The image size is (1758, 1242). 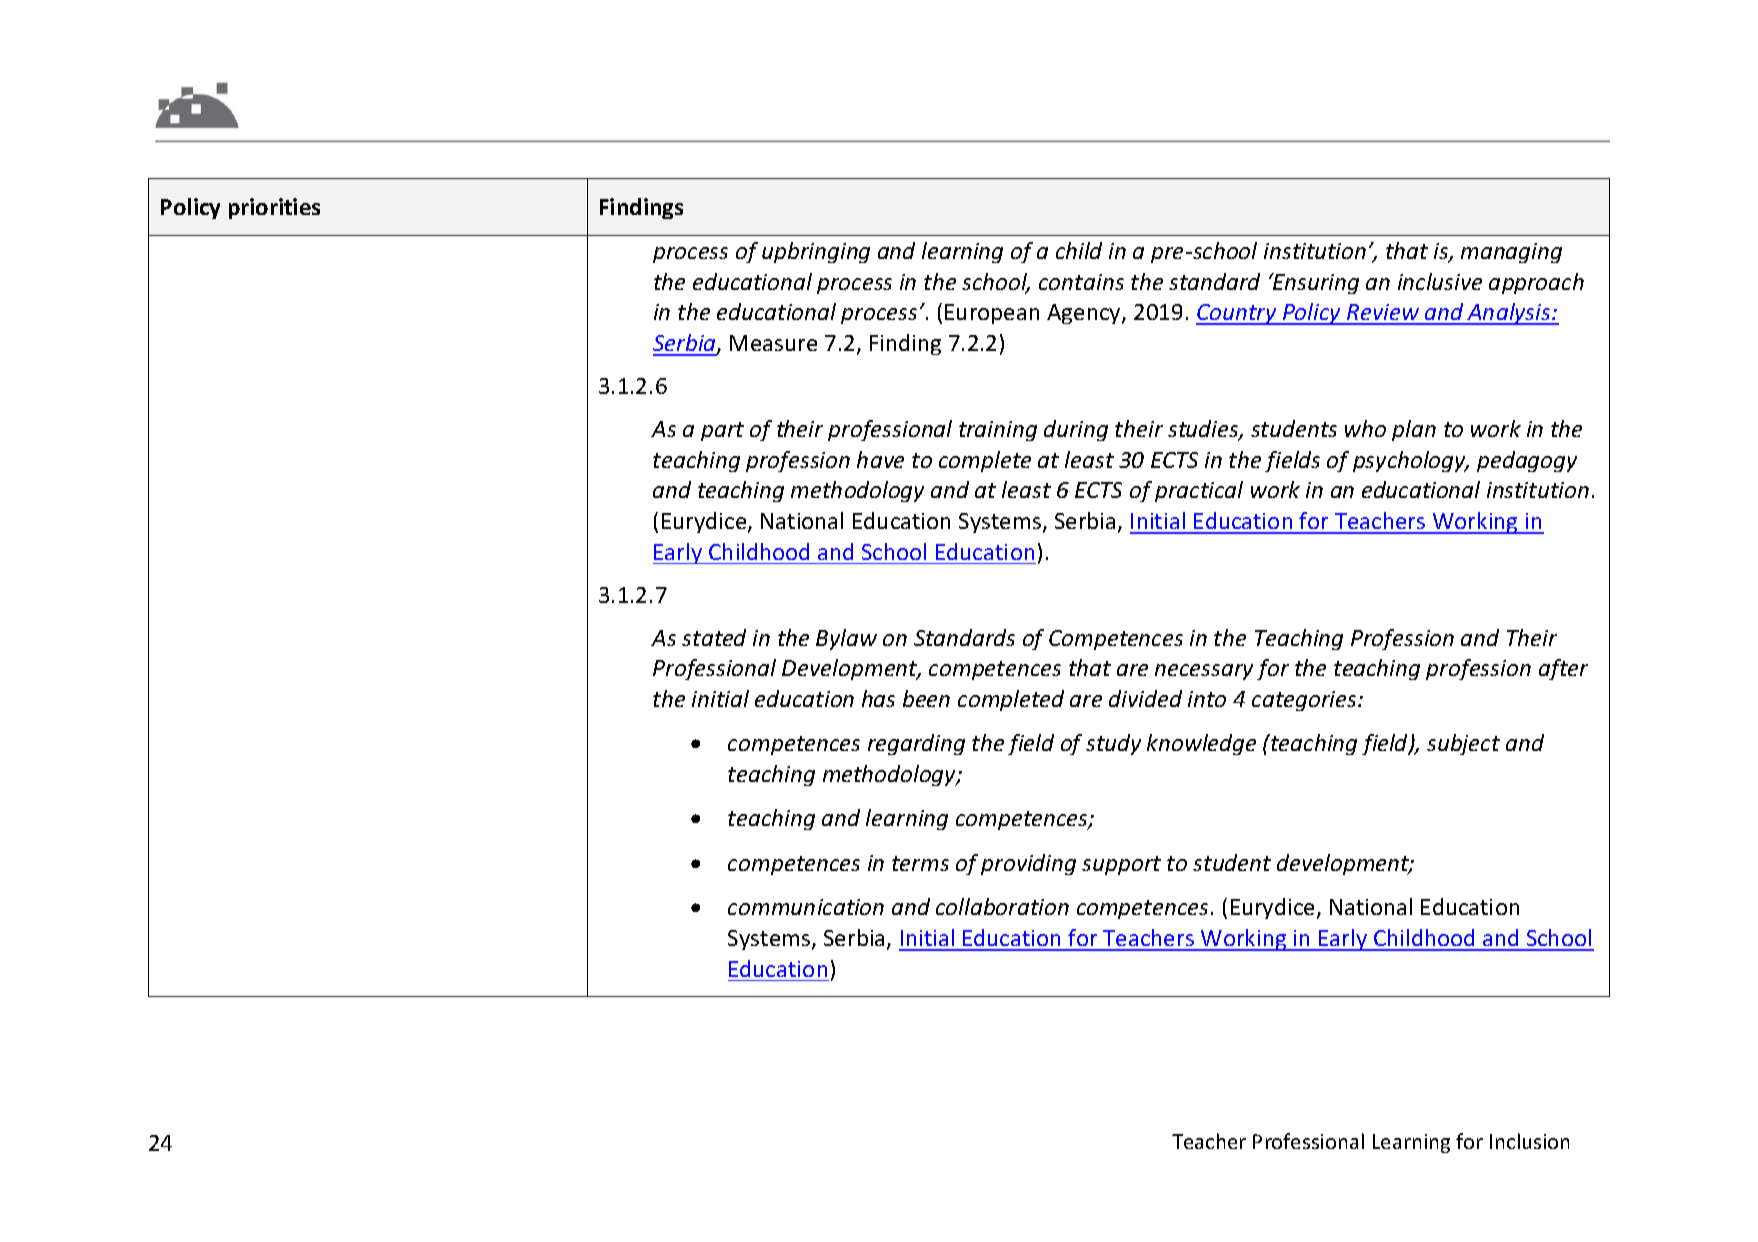 I want to click on communication, so click(x=806, y=907).
